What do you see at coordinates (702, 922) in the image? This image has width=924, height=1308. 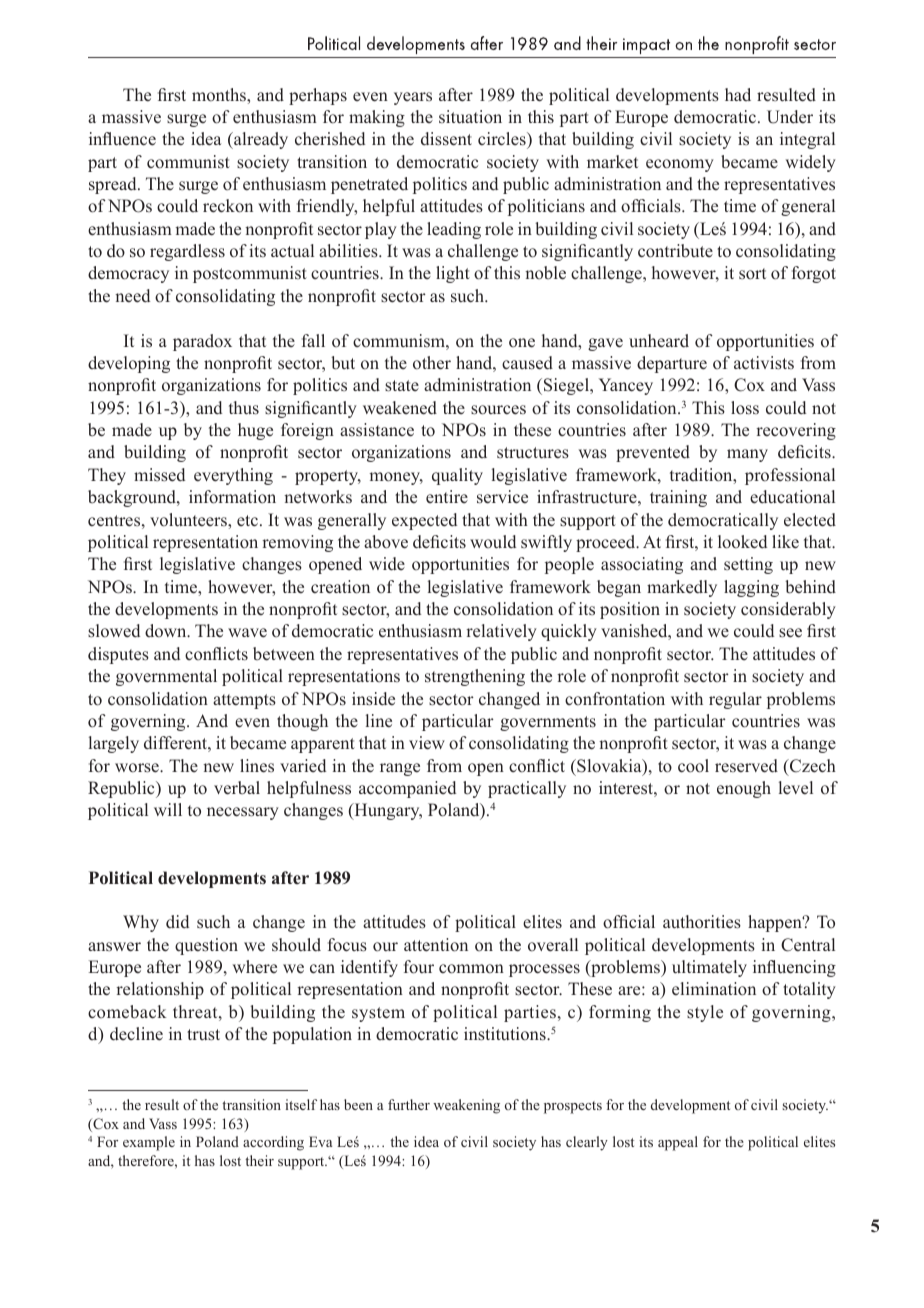 I see `authorities` at bounding box center [702, 922].
